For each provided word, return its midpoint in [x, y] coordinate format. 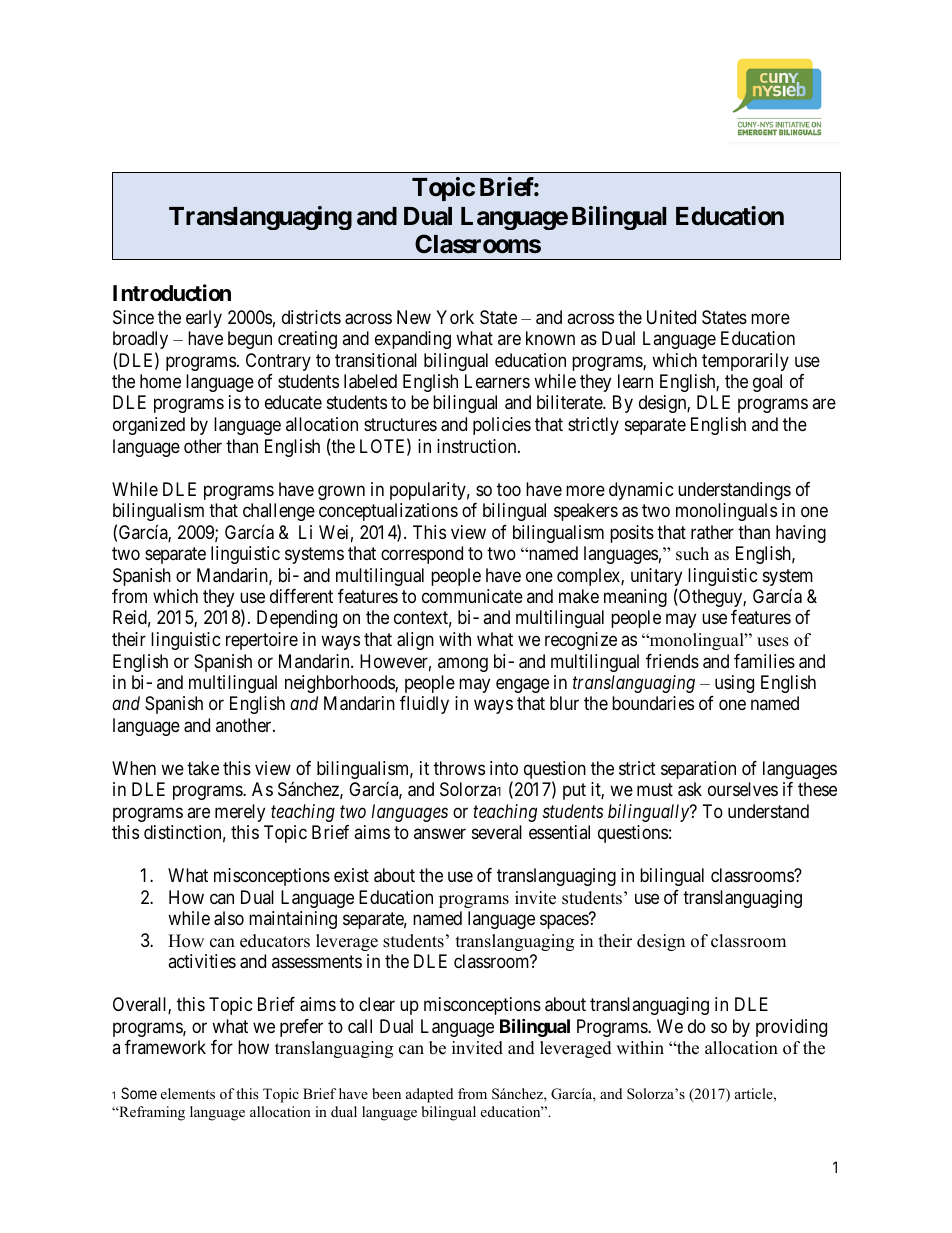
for [222, 1047]
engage [522, 685]
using [734, 684]
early [204, 319]
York [455, 317]
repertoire [262, 641]
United [671, 317]
